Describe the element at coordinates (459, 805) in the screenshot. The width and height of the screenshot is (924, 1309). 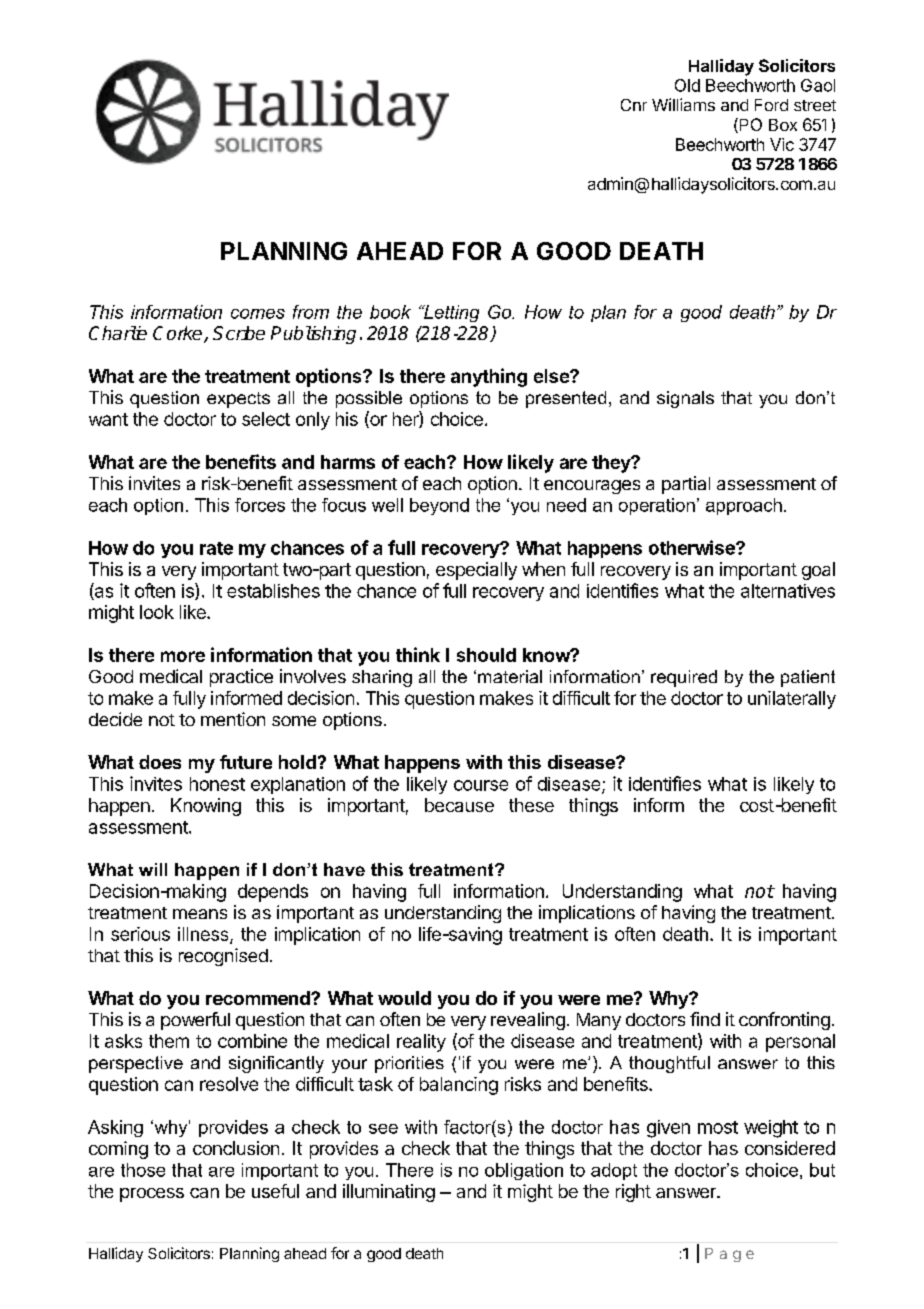
I see `because` at that location.
